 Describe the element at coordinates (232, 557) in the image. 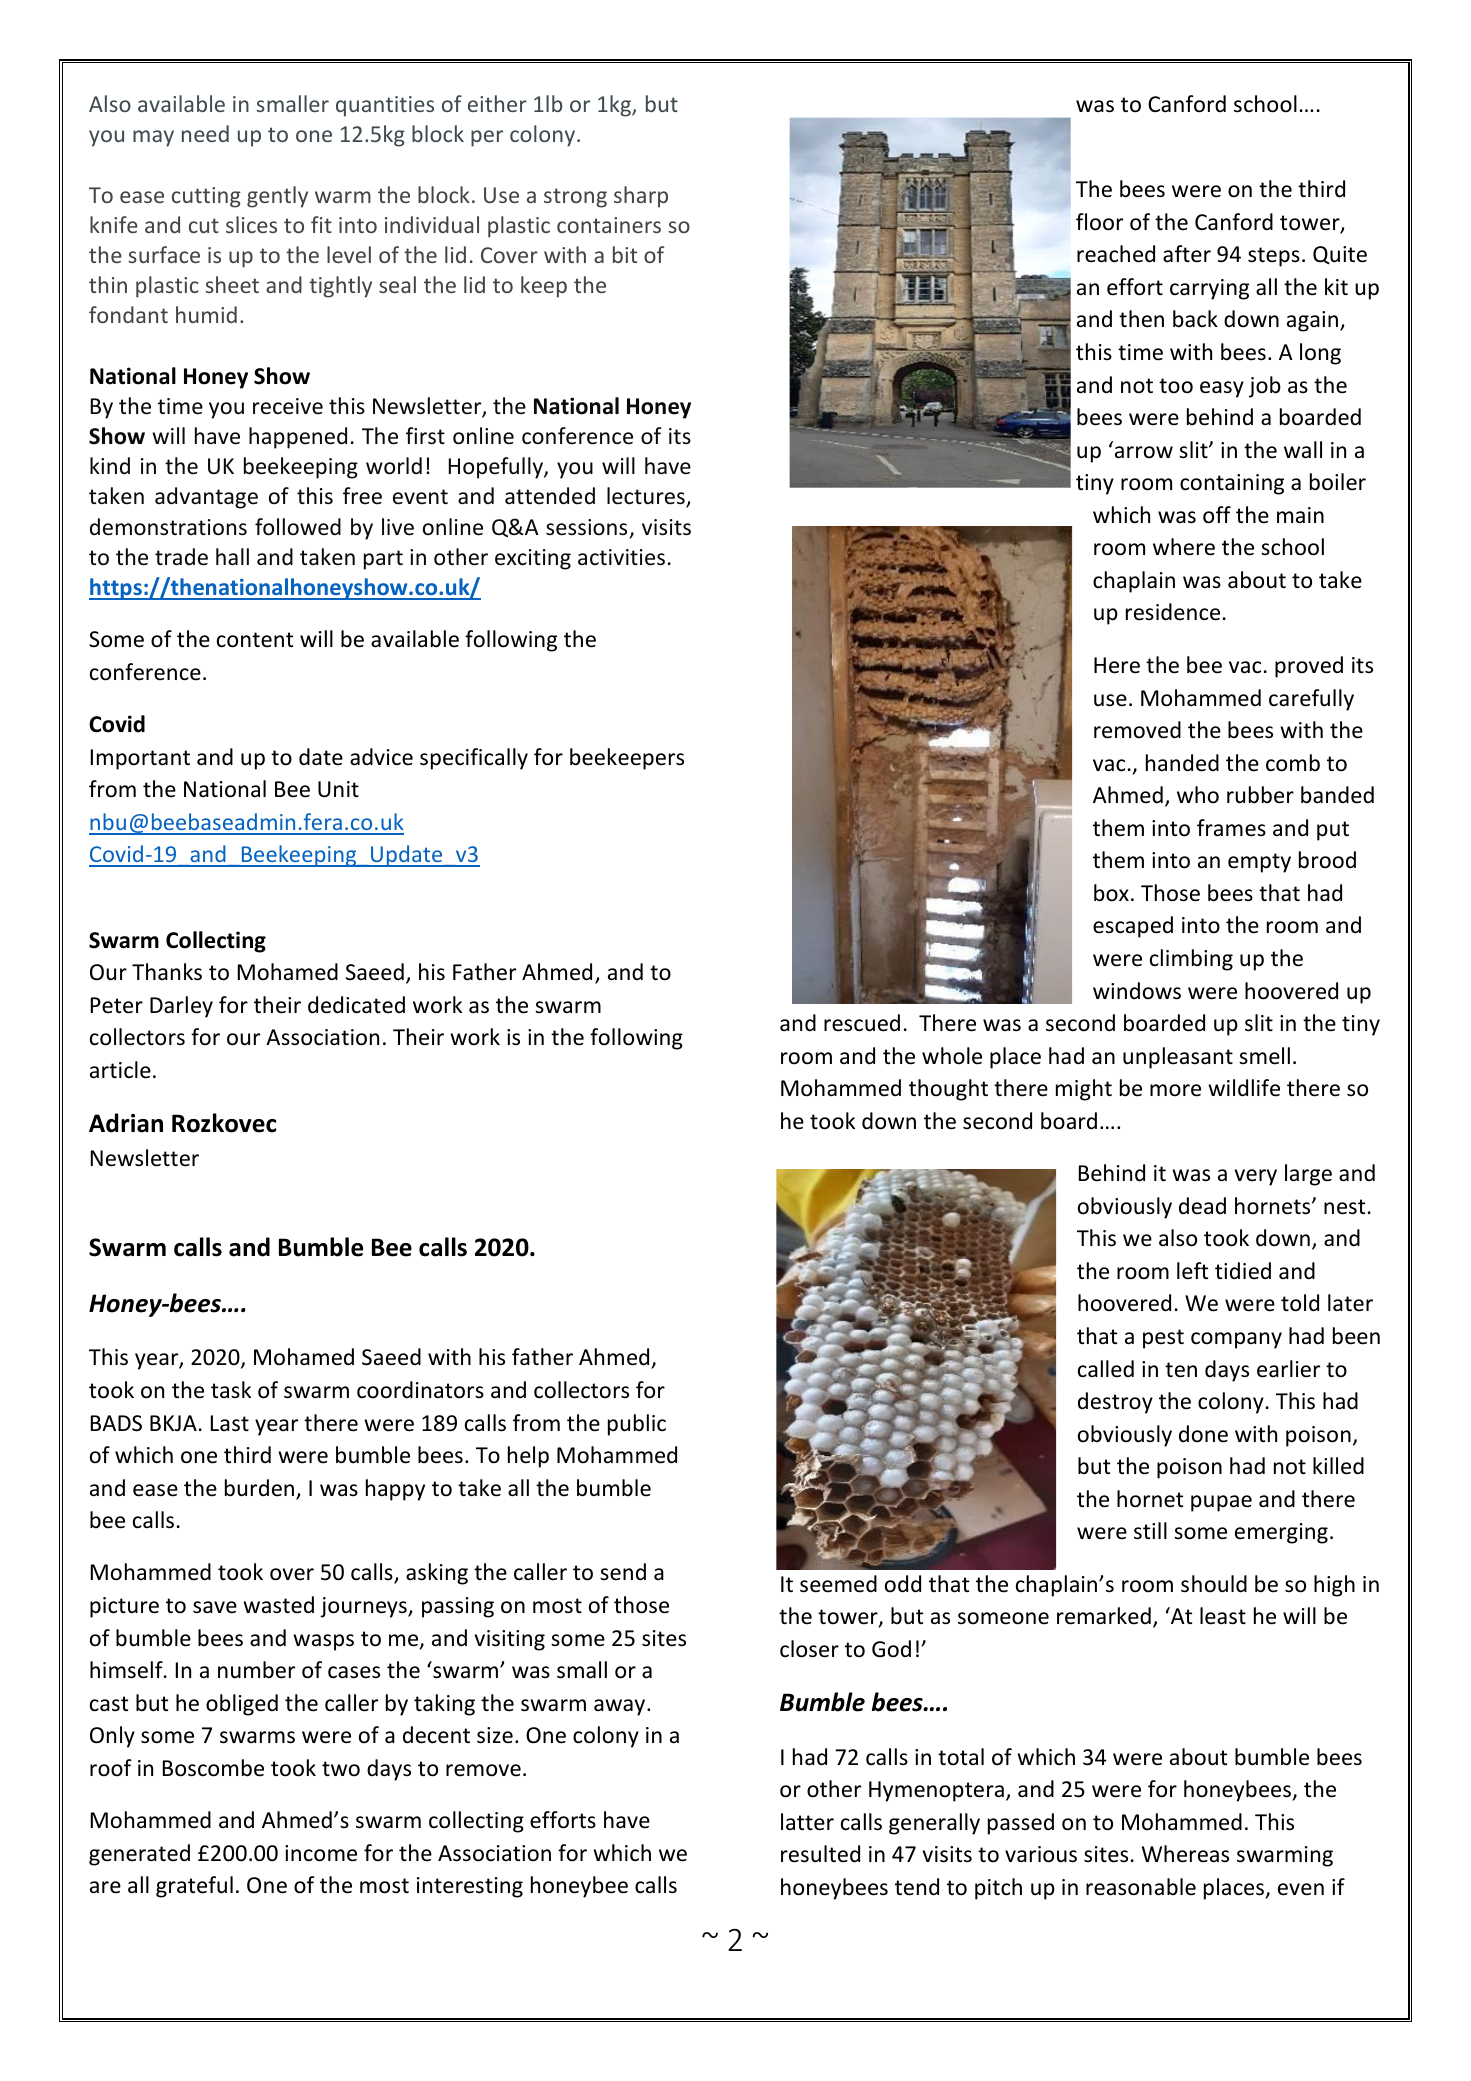

I see `hall` at that location.
